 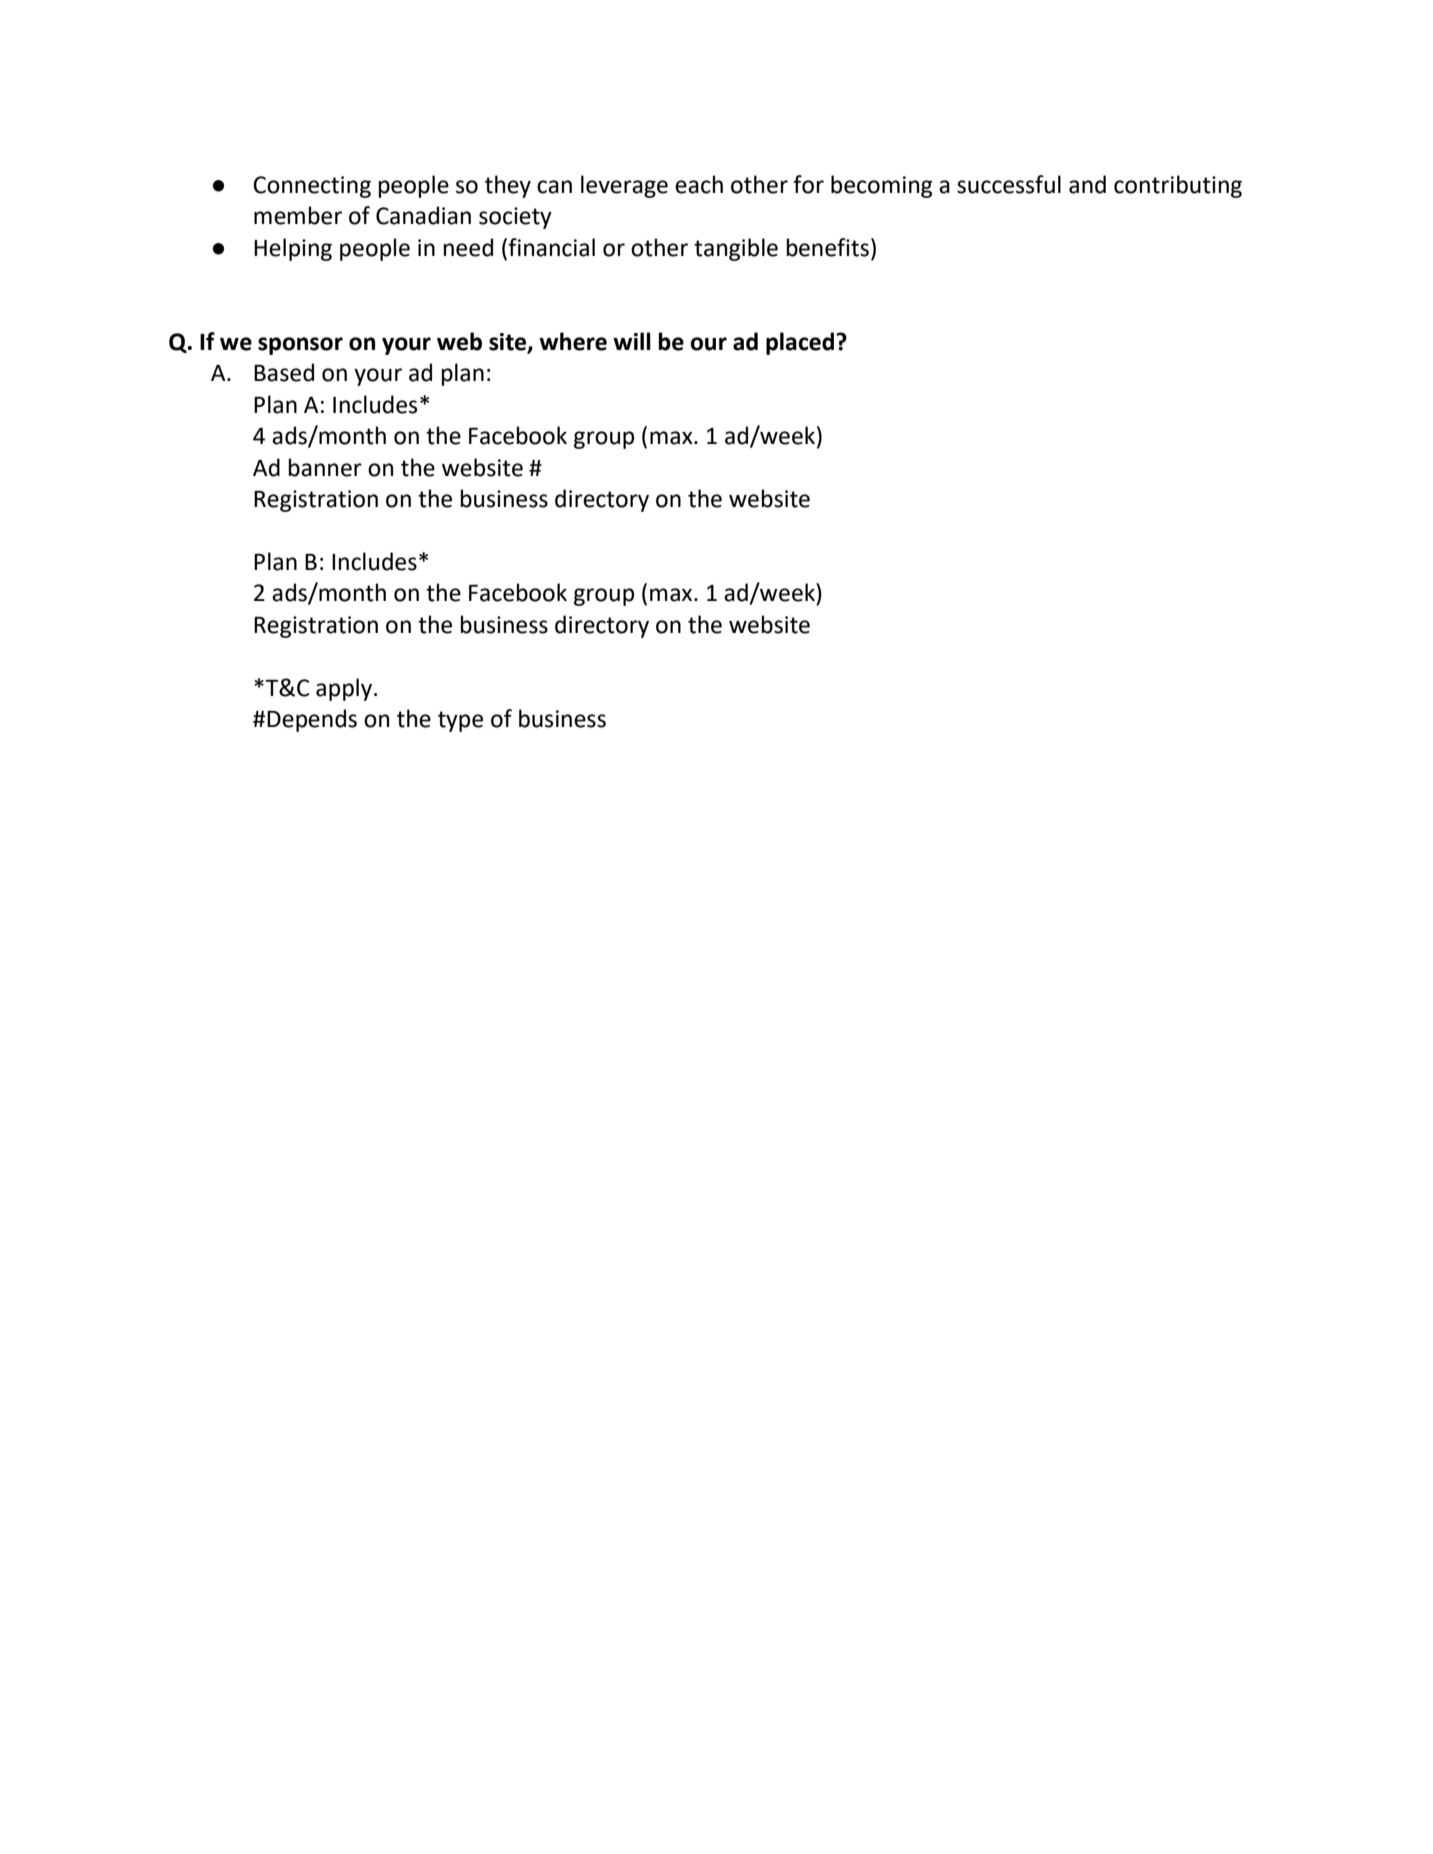 What do you see at coordinates (345, 689) in the document?
I see `apply` at bounding box center [345, 689].
